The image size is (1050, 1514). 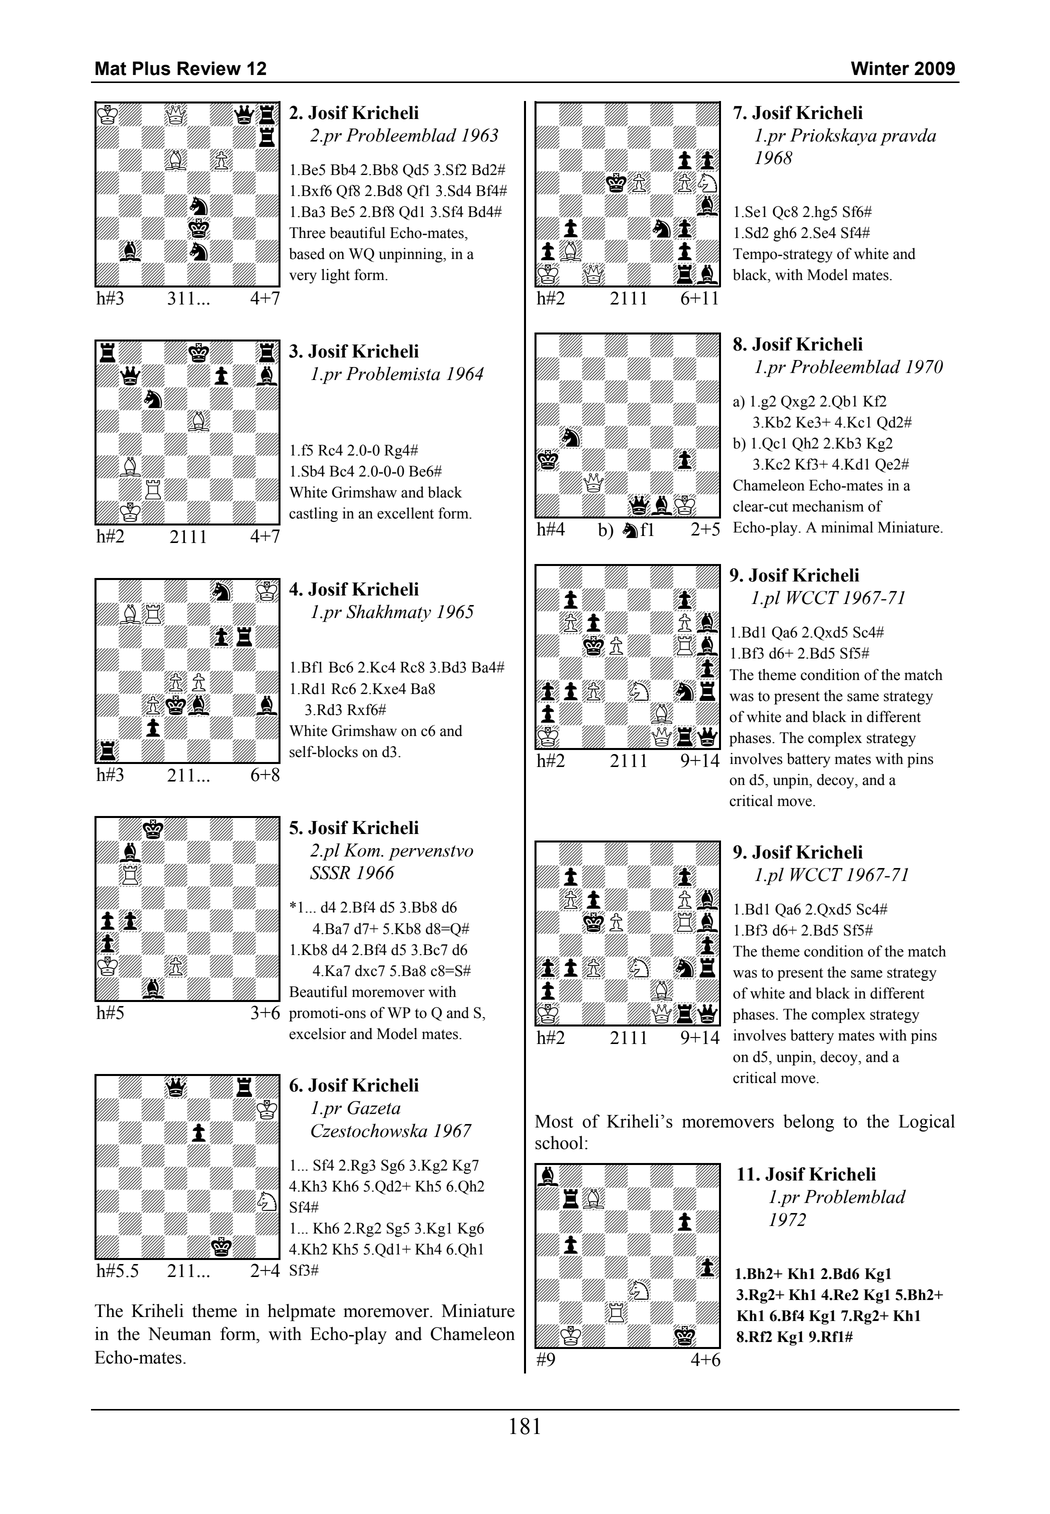 What do you see at coordinates (336, 276) in the image?
I see `light` at bounding box center [336, 276].
